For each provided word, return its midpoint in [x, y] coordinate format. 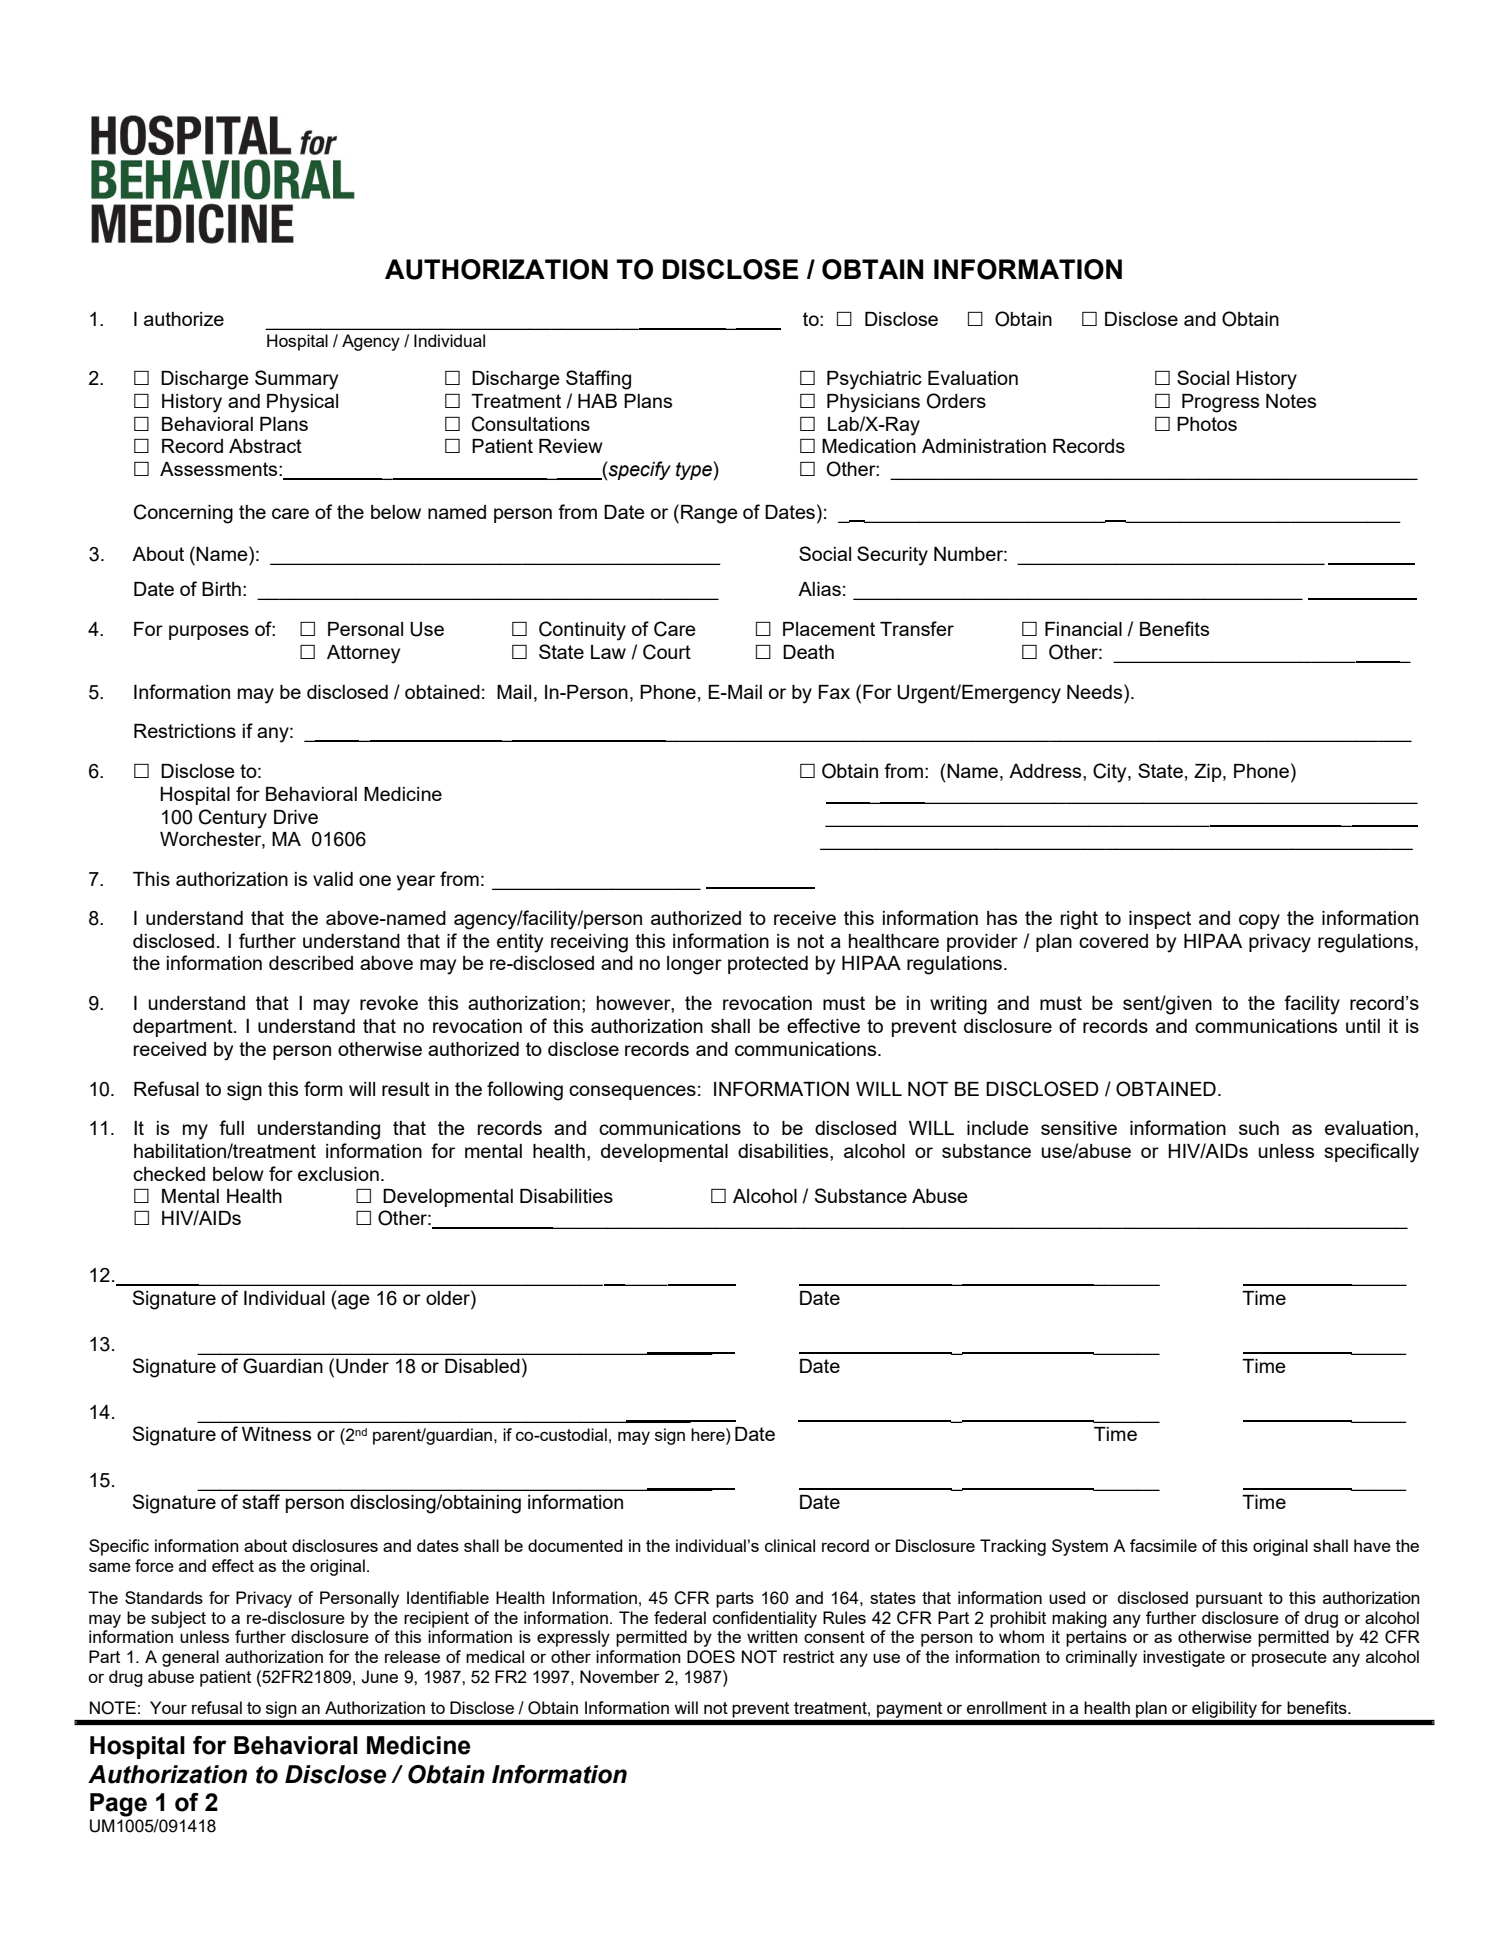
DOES [711, 1657]
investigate [1184, 1658]
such [1259, 1128]
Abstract [265, 446]
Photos [1207, 424]
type [695, 470]
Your [168, 1707]
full [231, 1127]
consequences [632, 1092]
